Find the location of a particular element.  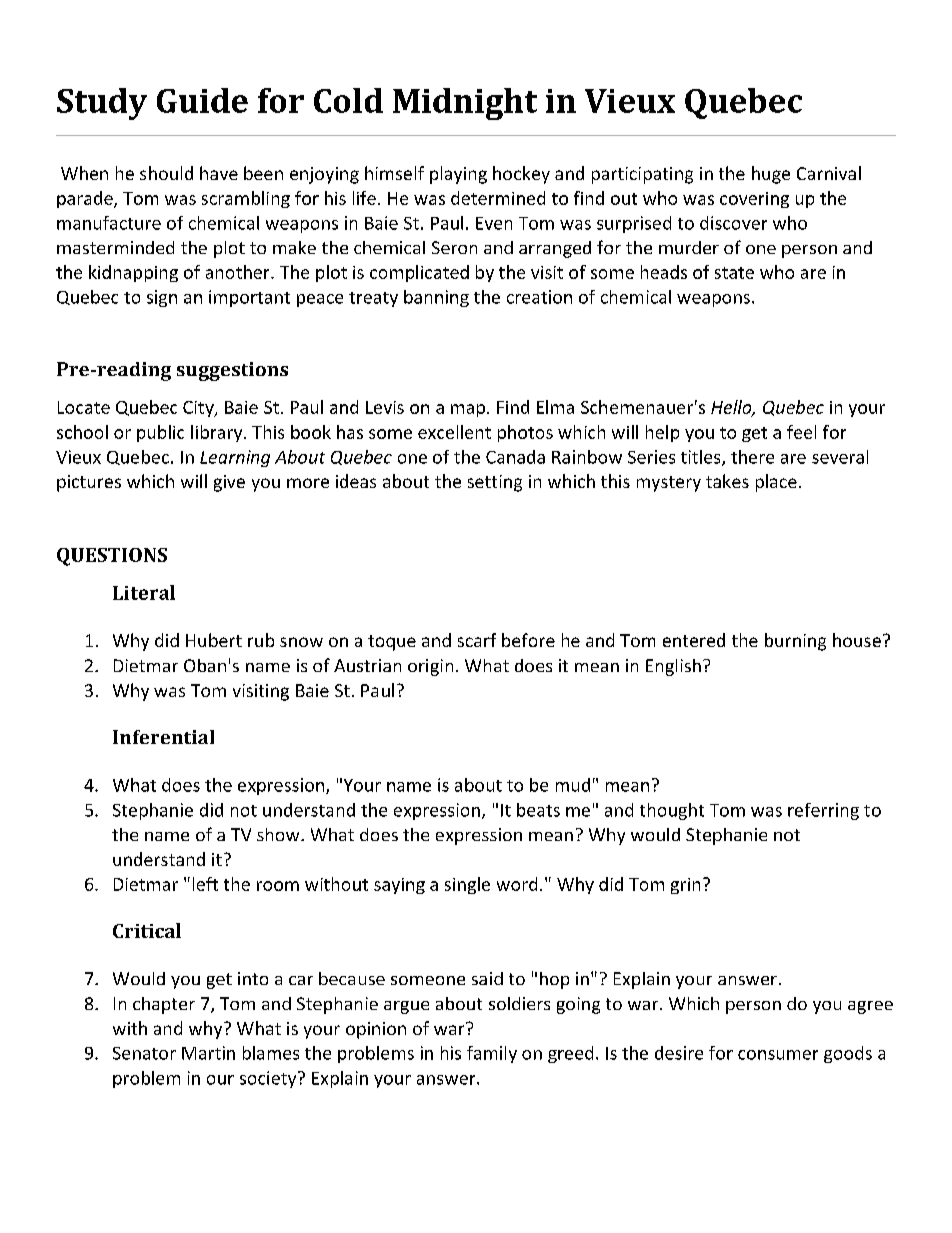

consumer is located at coordinates (778, 1055).
